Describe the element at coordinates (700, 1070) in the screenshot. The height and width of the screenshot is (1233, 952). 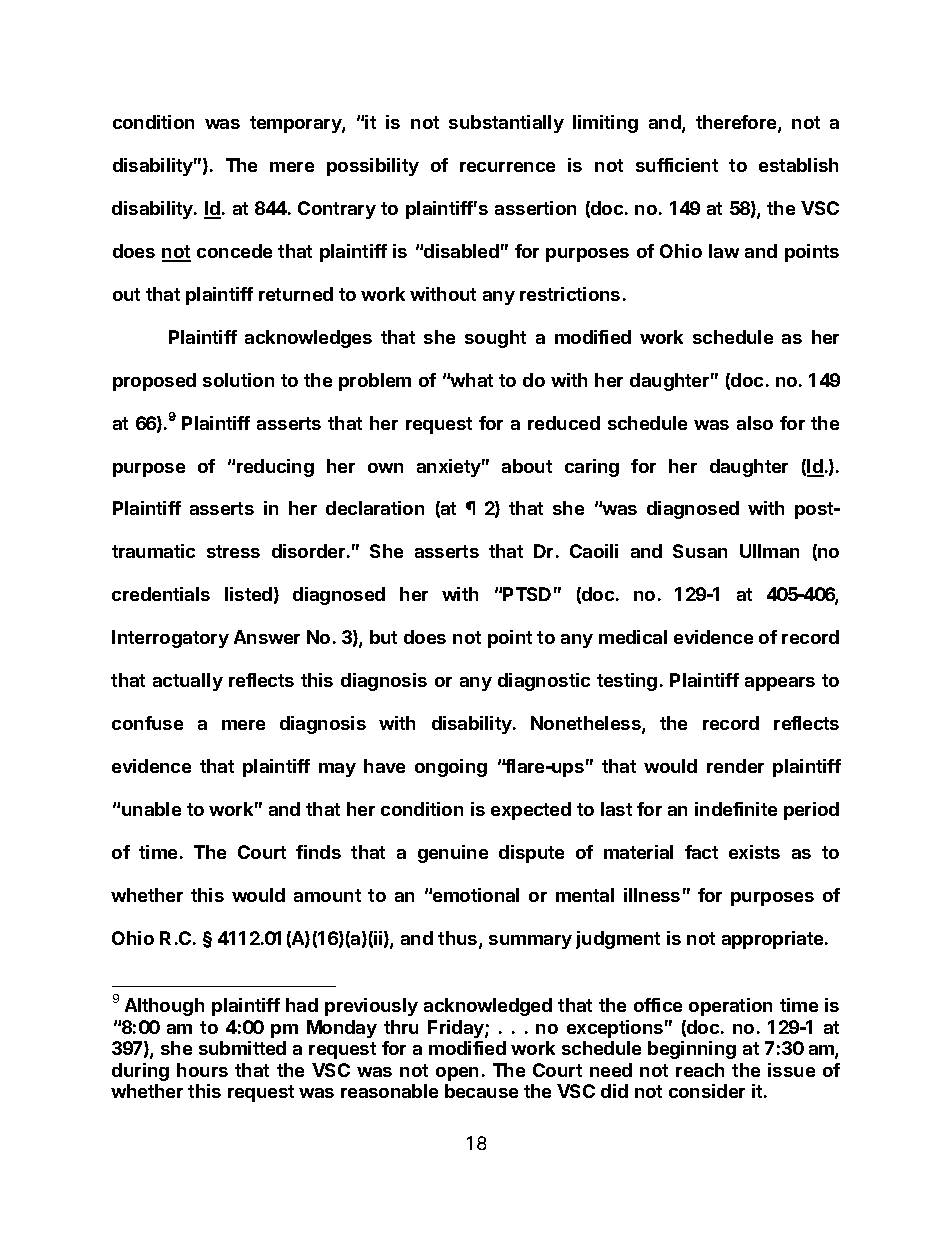
I see `reach` at that location.
